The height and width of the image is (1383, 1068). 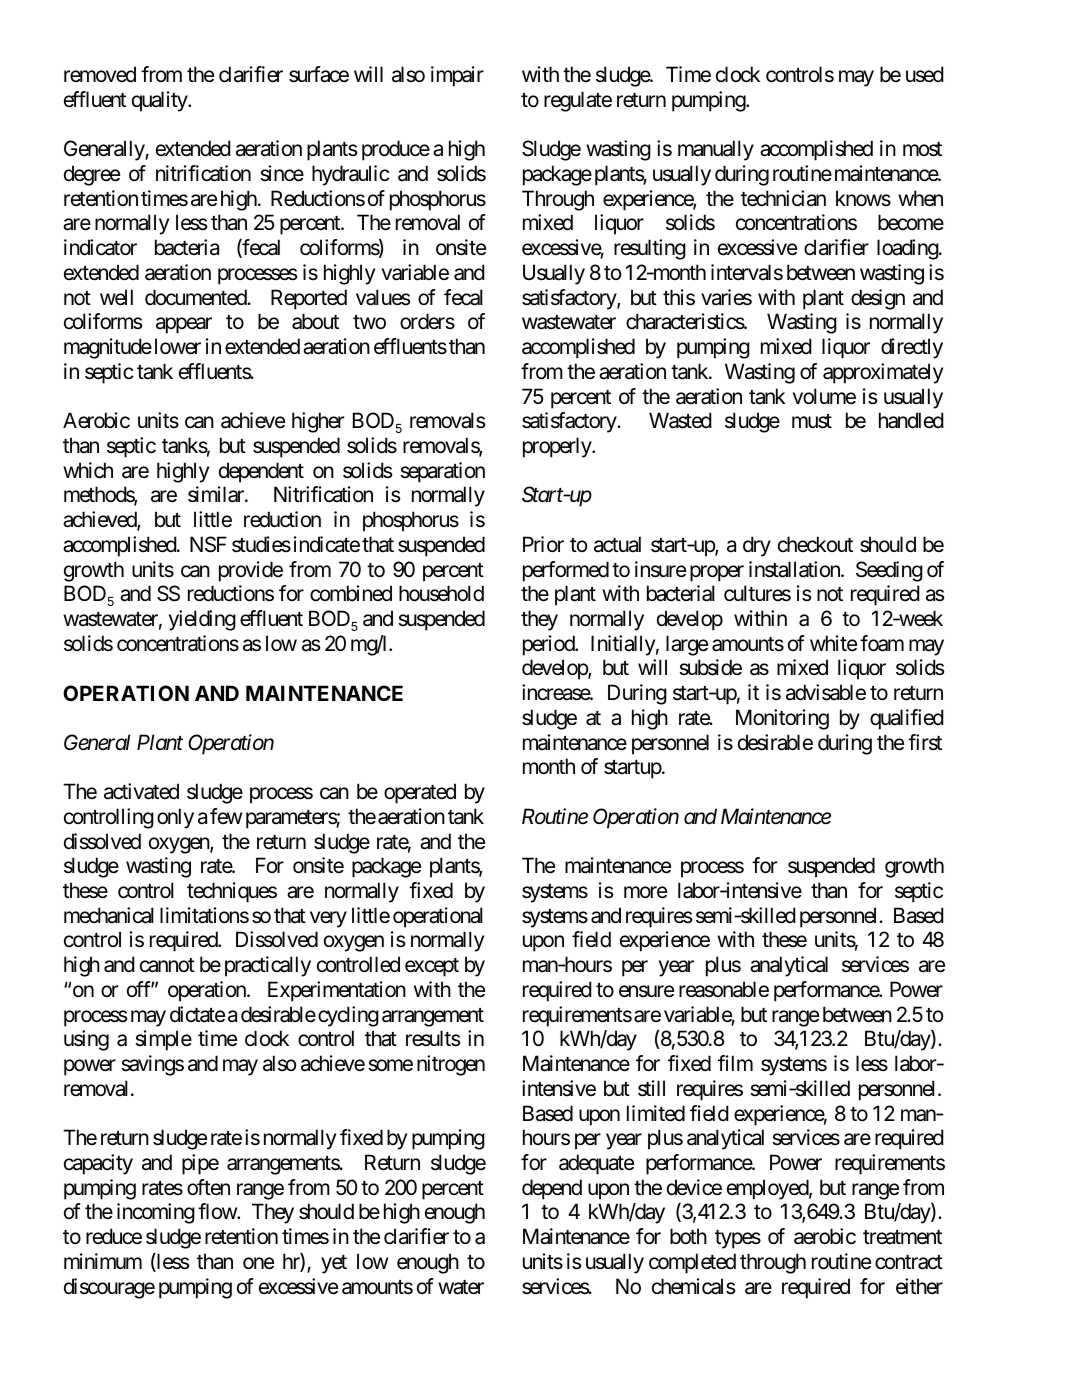 What do you see at coordinates (549, 645) in the image?
I see `period` at bounding box center [549, 645].
